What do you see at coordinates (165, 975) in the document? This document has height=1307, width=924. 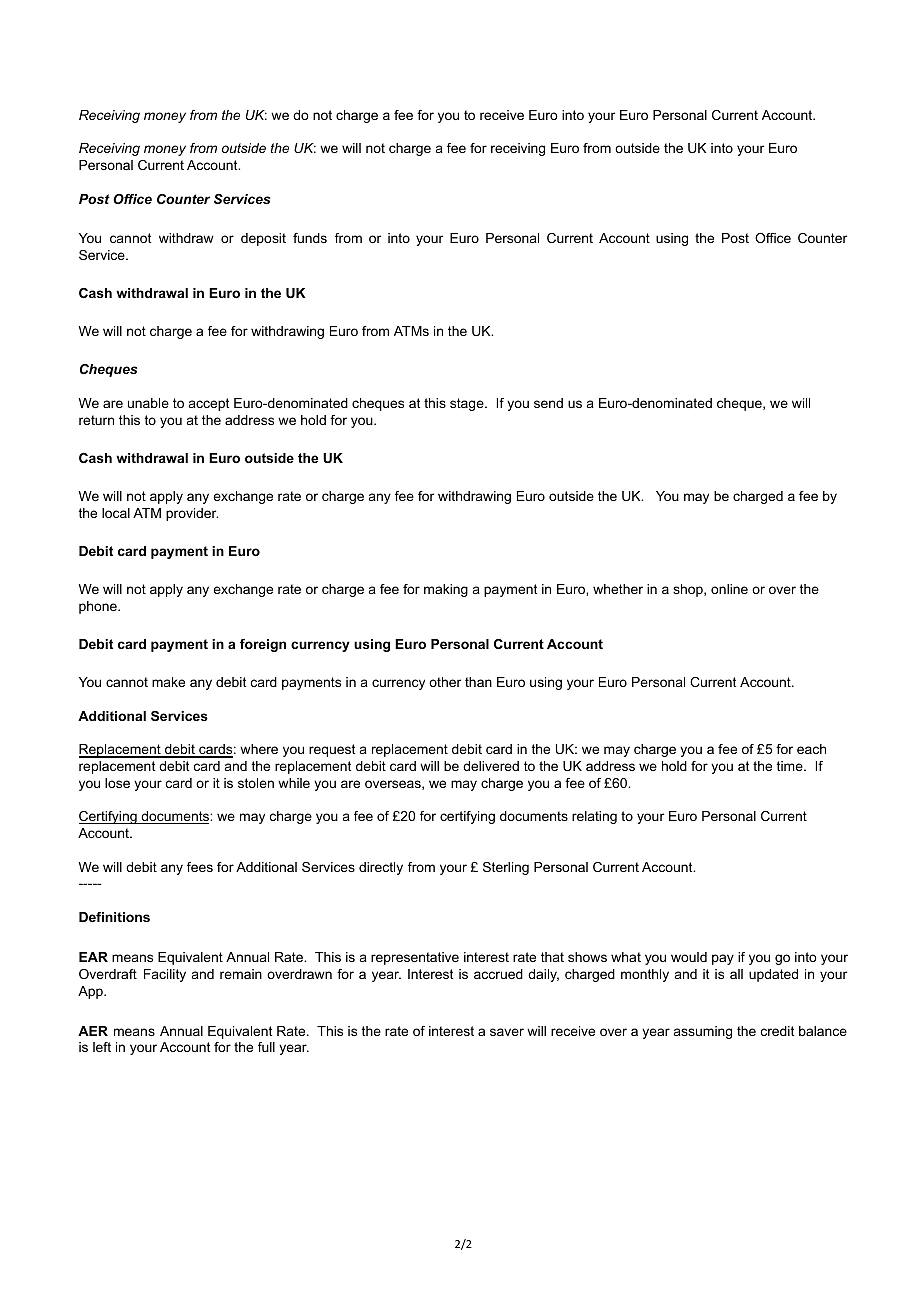 I see `Facility` at bounding box center [165, 975].
